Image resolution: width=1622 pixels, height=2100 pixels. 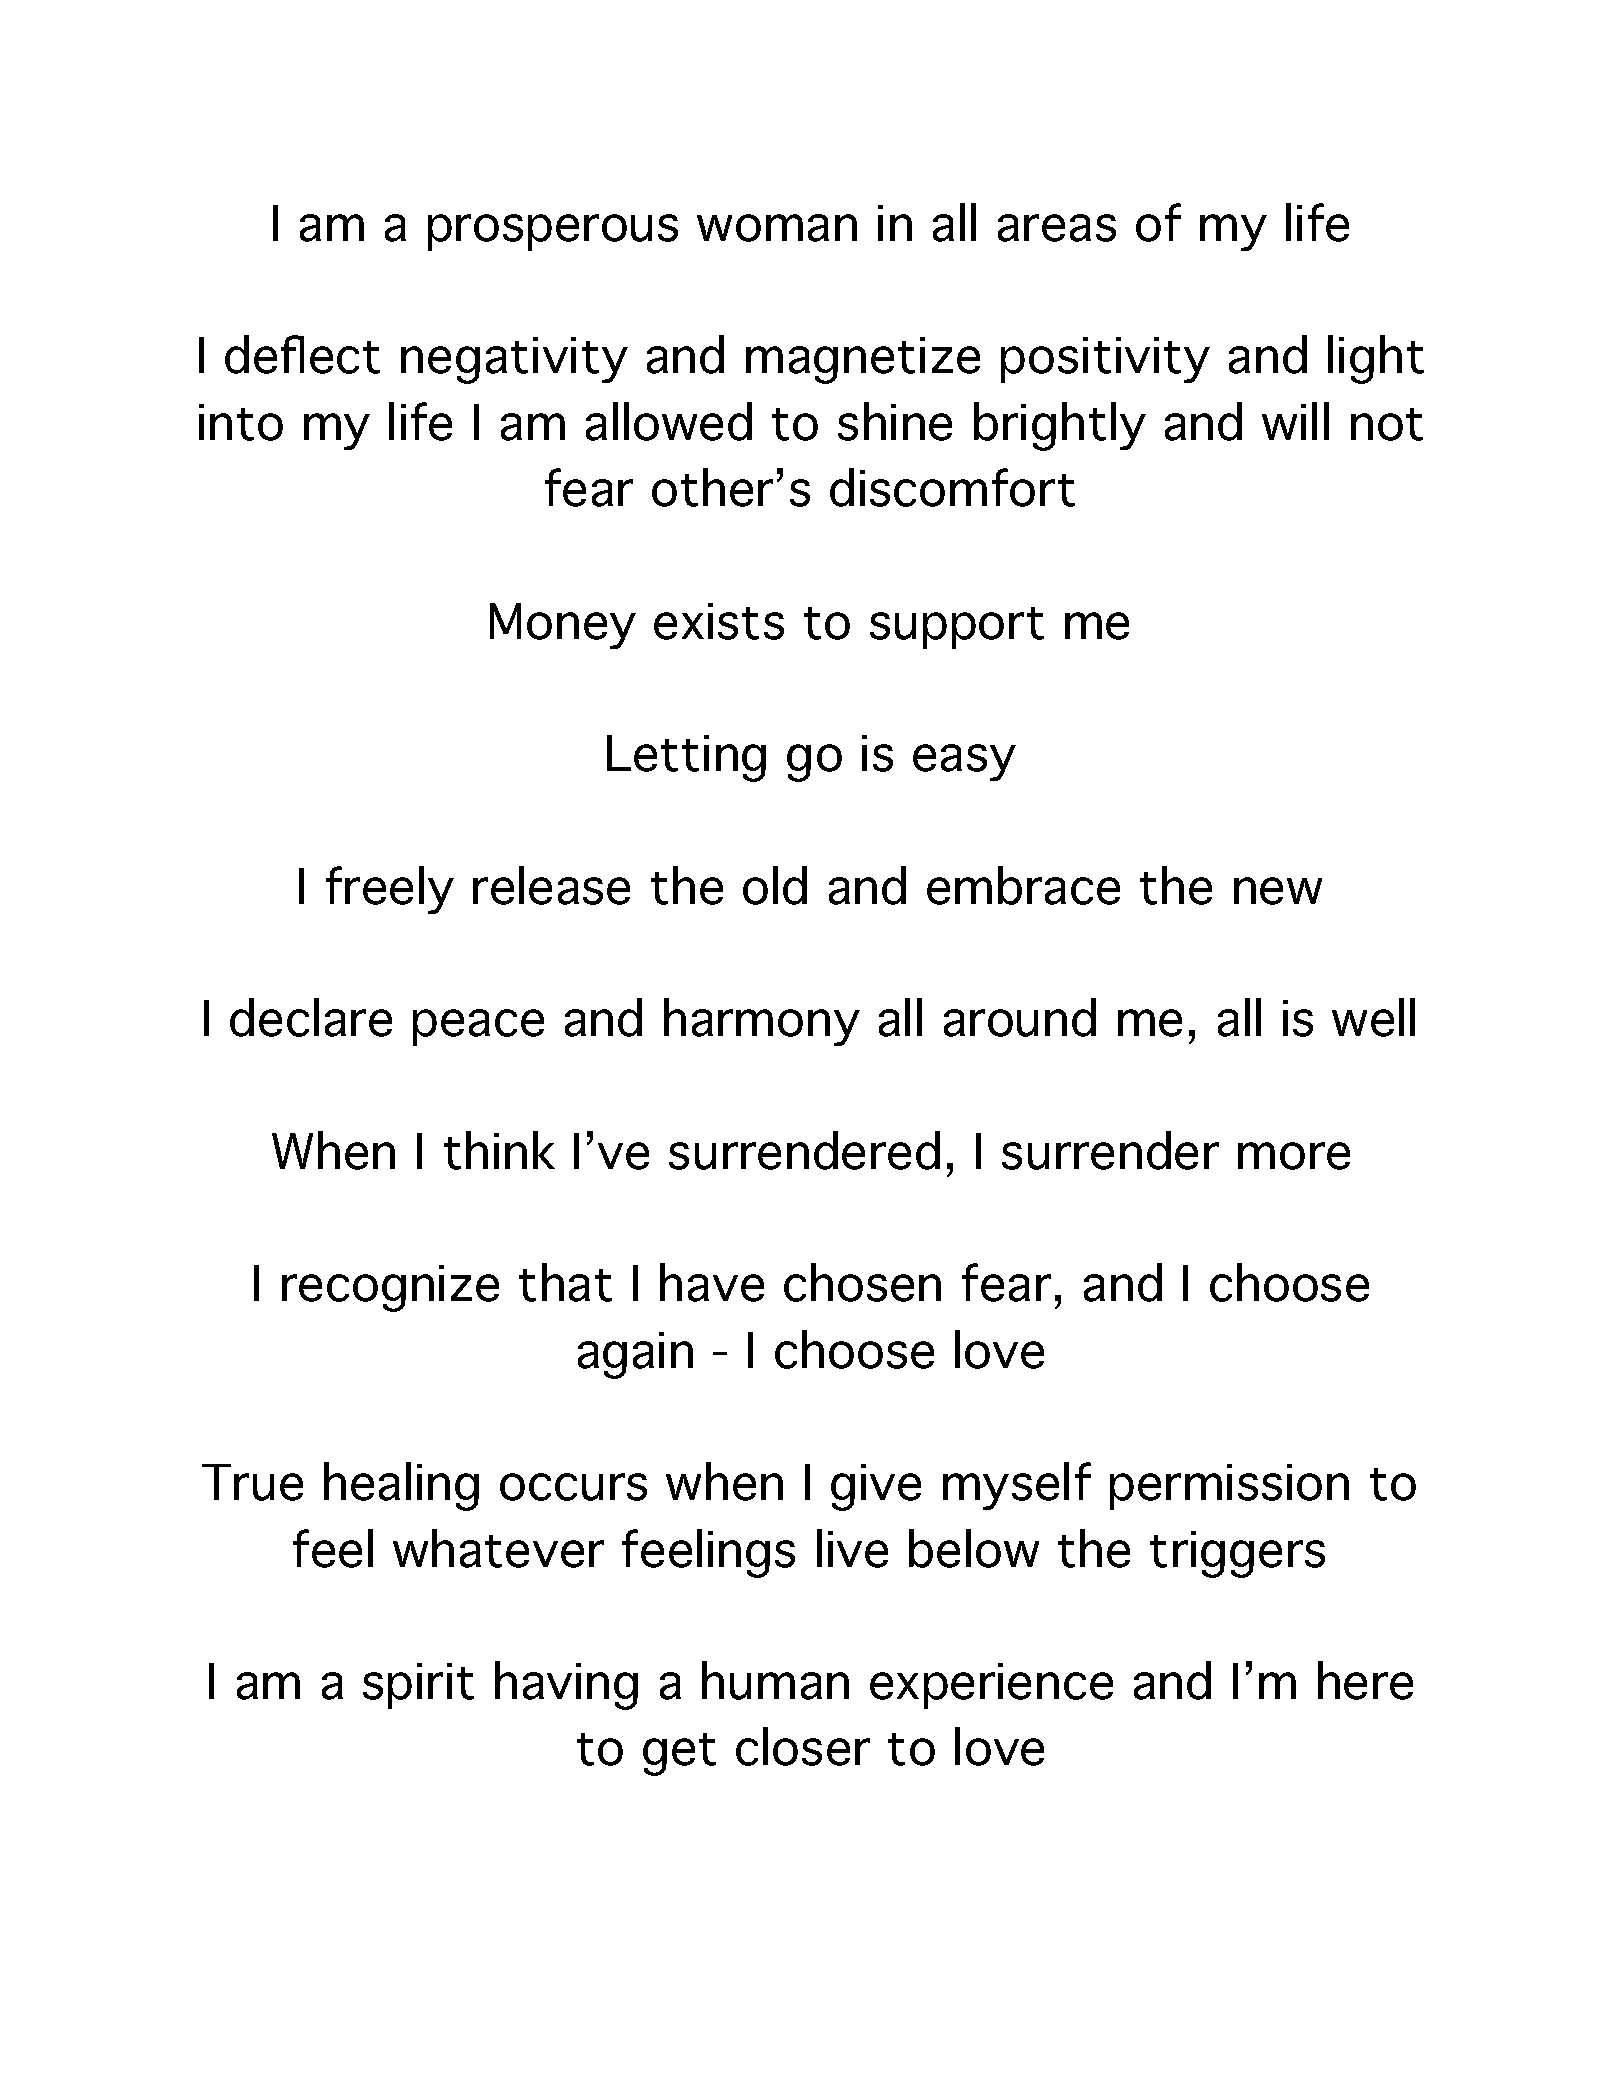 I want to click on recognize, so click(x=390, y=1288).
